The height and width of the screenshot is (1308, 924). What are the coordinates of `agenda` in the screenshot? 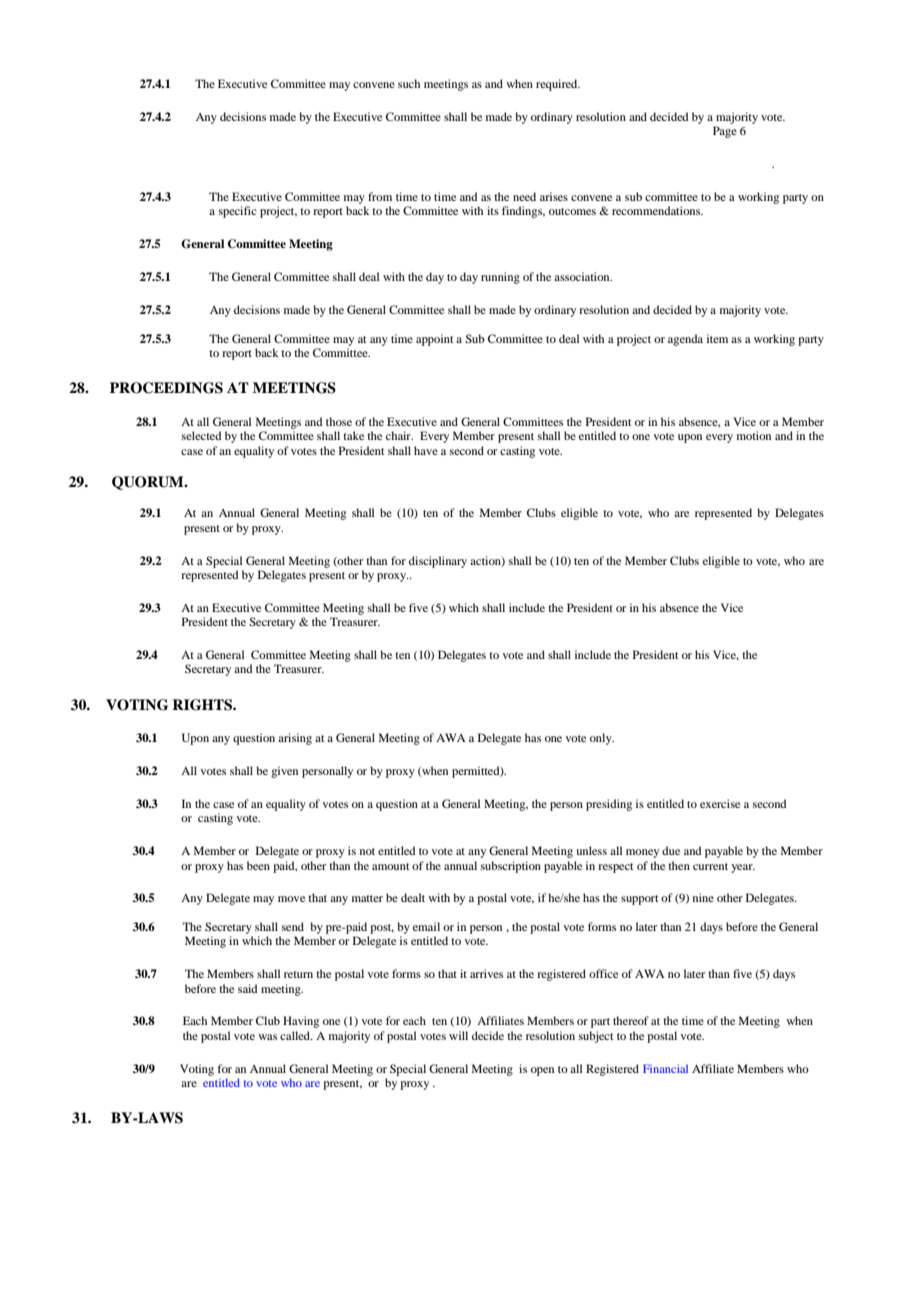 It's located at (685, 340).
